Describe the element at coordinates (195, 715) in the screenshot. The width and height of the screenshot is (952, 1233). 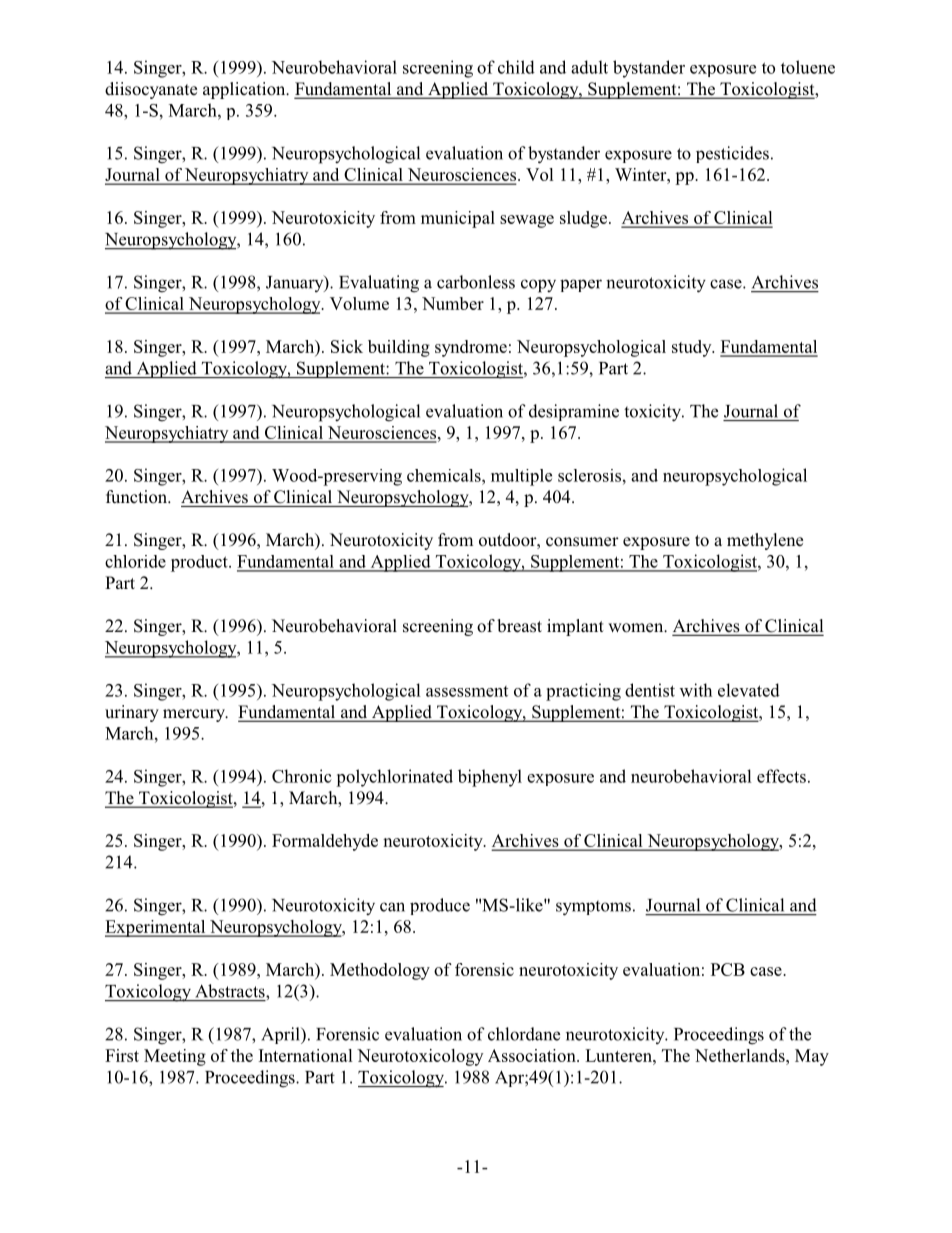
I see `mercury` at that location.
